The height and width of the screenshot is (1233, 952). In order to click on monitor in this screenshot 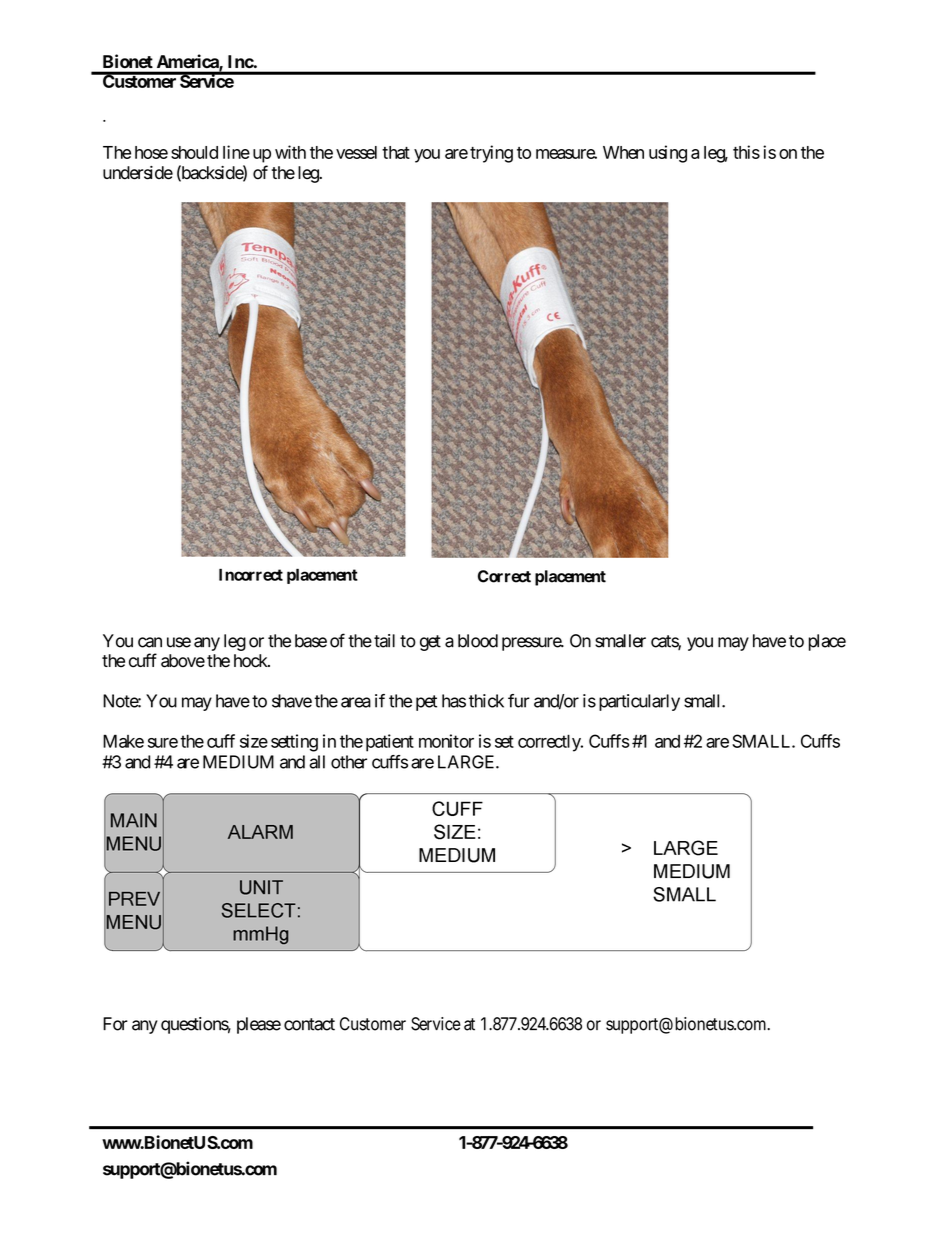, I will do `click(446, 741)`.
